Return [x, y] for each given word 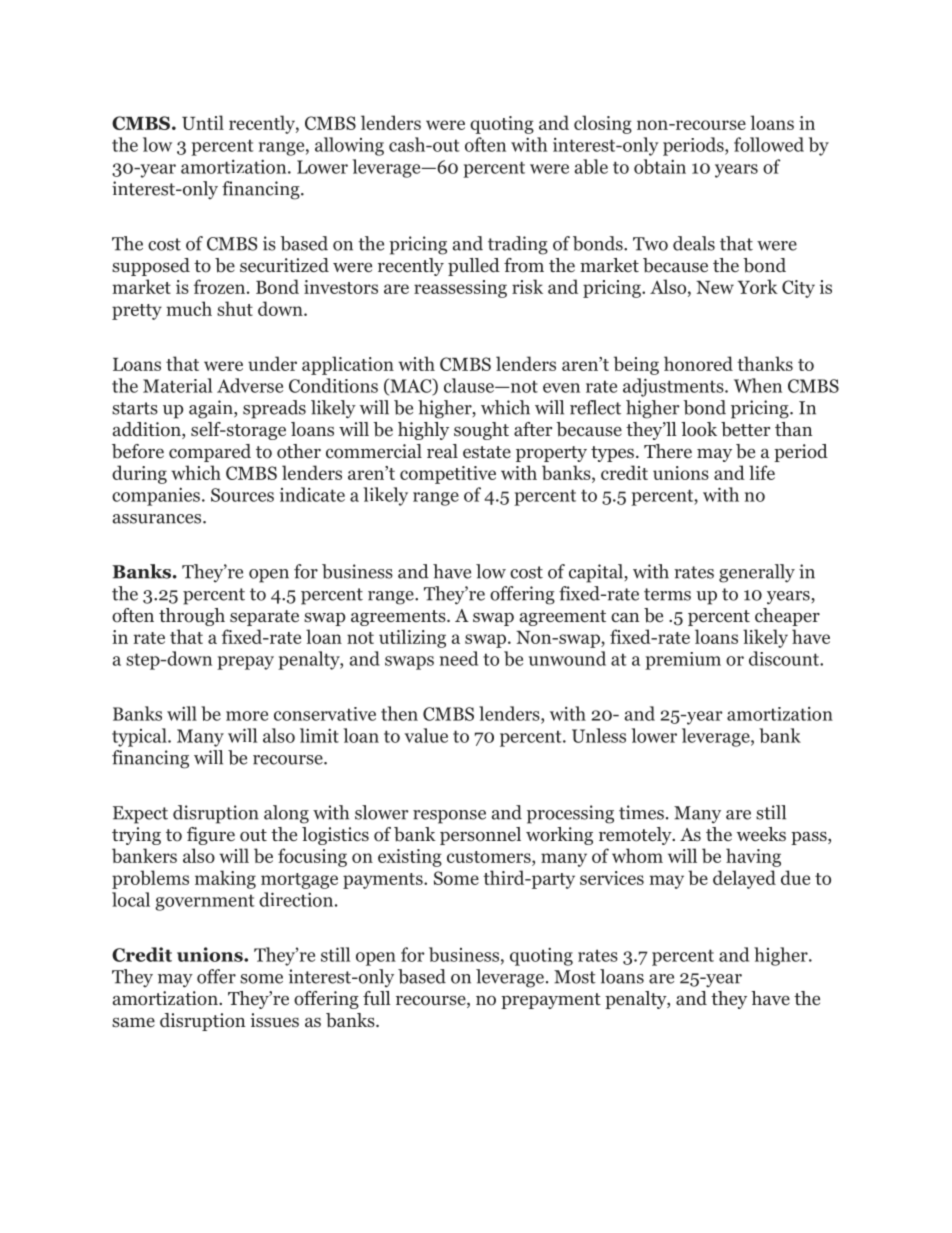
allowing [349, 146]
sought [481, 431]
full [377, 998]
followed [769, 144]
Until [203, 122]
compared [210, 453]
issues [274, 1020]
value [426, 735]
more [247, 716]
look [699, 429]
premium [683, 661]
